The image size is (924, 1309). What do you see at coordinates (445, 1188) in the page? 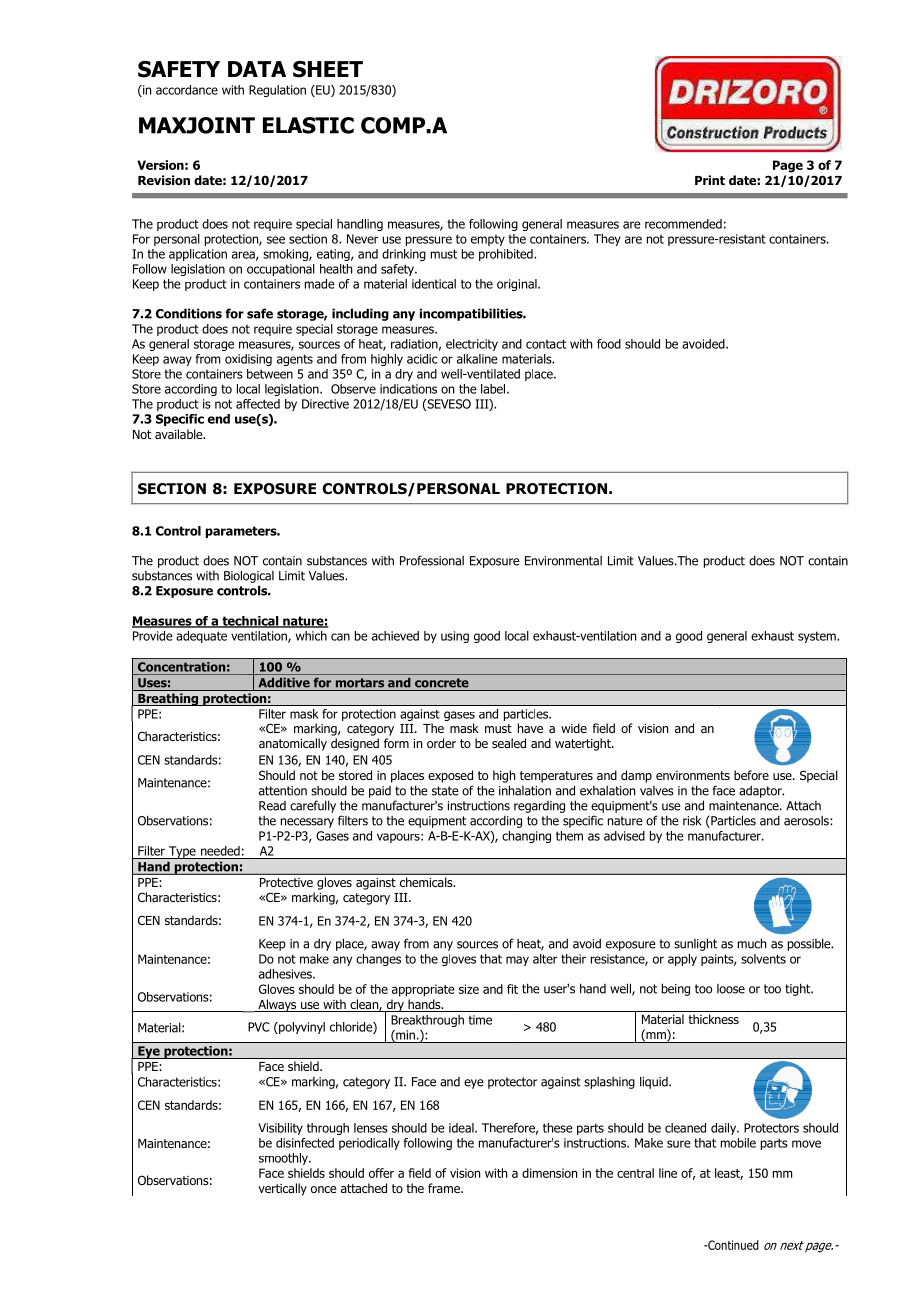
I see `frame` at bounding box center [445, 1188].
